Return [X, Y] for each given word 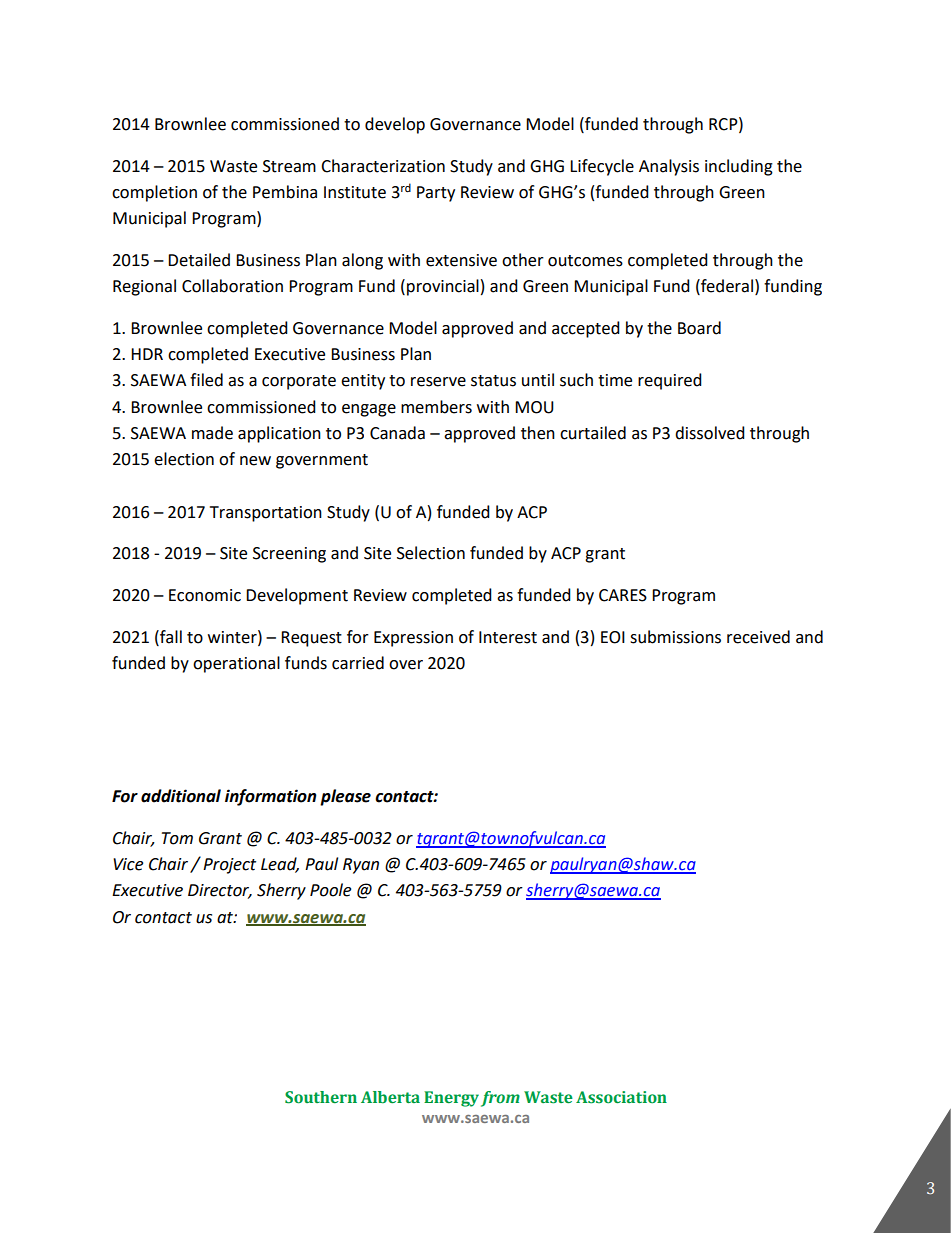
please [345, 797]
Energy [451, 1099]
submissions [675, 637]
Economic [205, 595]
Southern [321, 1097]
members [436, 407]
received [758, 637]
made [212, 433]
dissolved [710, 433]
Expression [413, 639]
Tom [177, 838]
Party [436, 194]
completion [154, 193]
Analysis [669, 167]
